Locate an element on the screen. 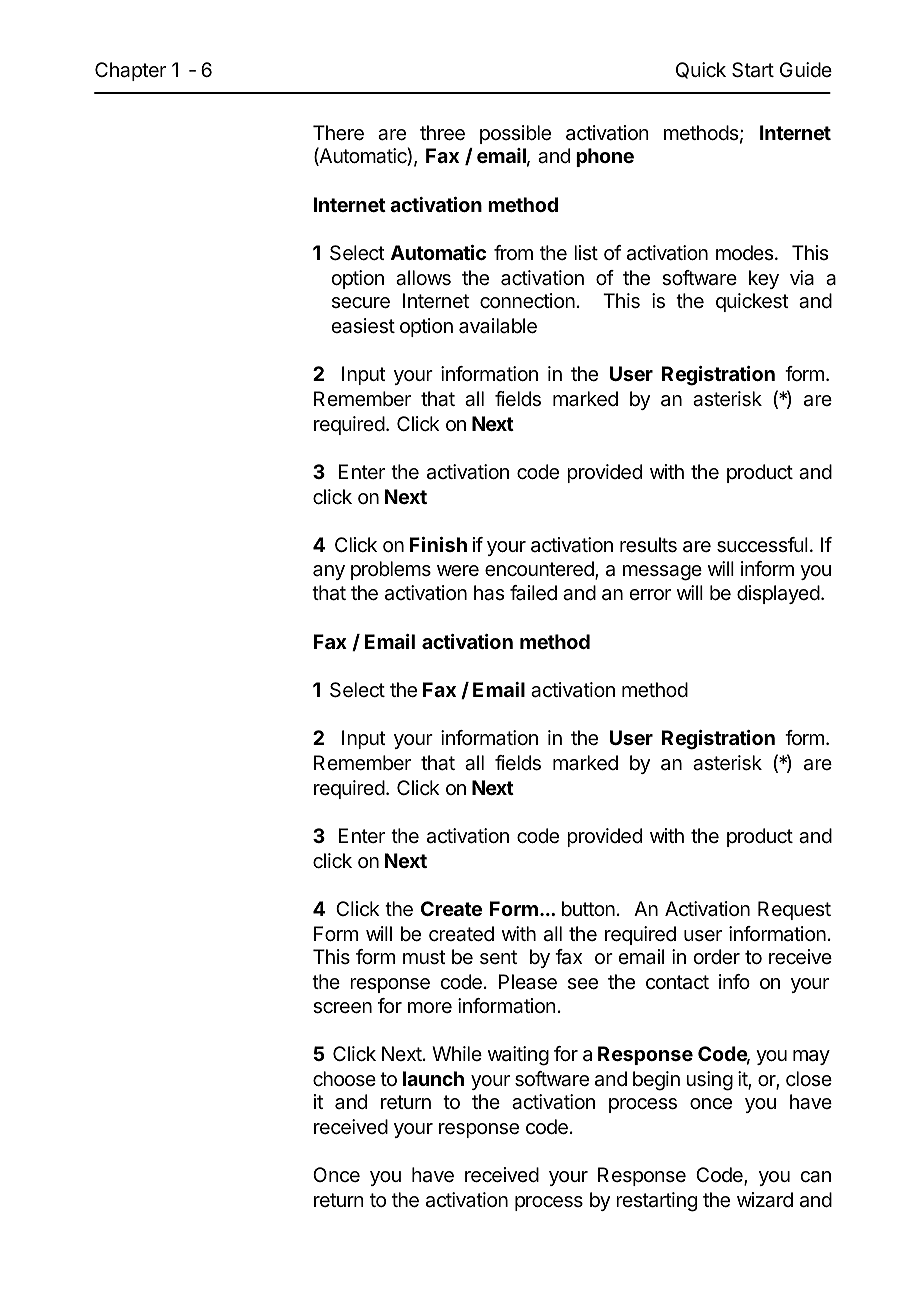 This screenshot has height=1315, width=924. available is located at coordinates (498, 326).
